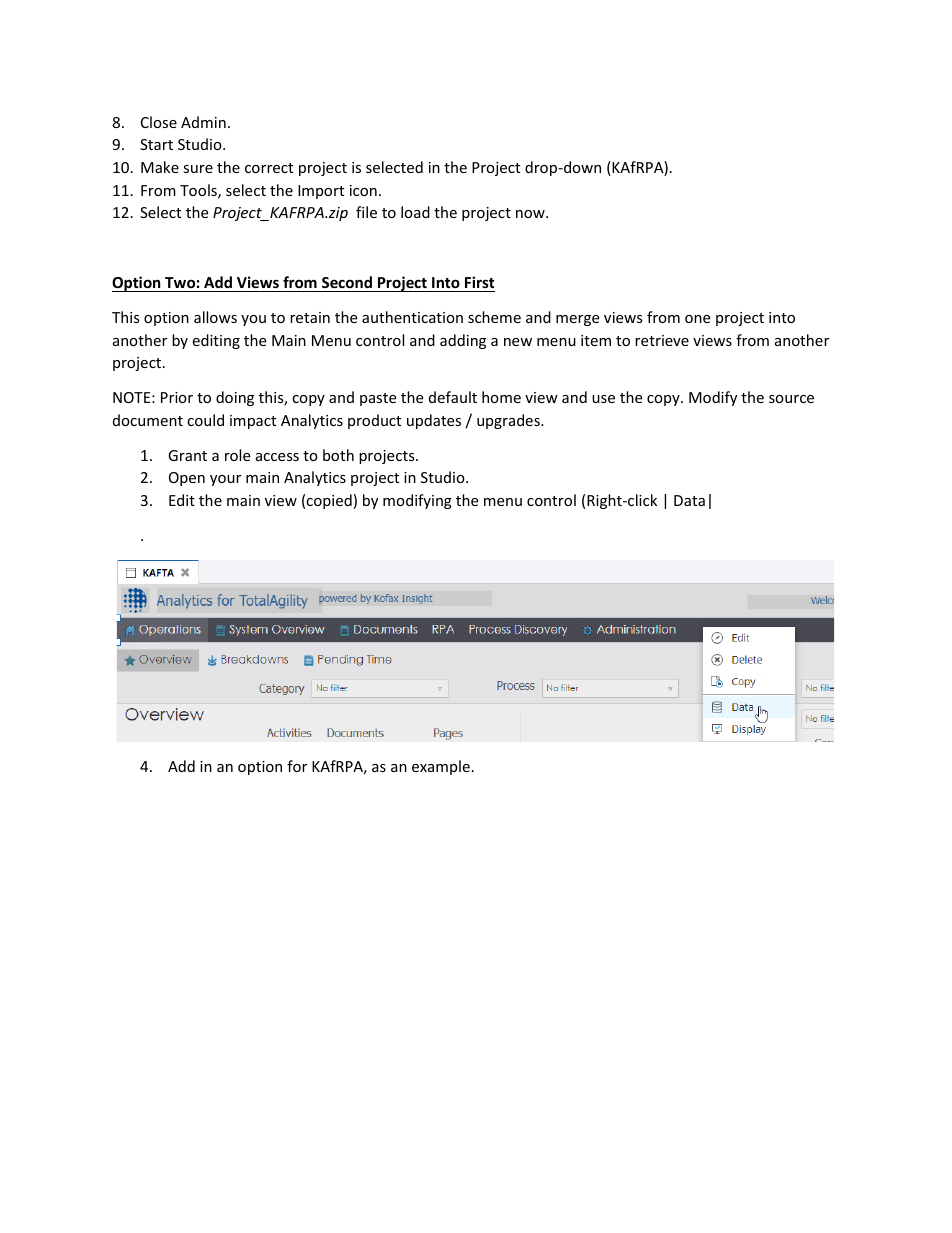  I want to click on load, so click(415, 212).
